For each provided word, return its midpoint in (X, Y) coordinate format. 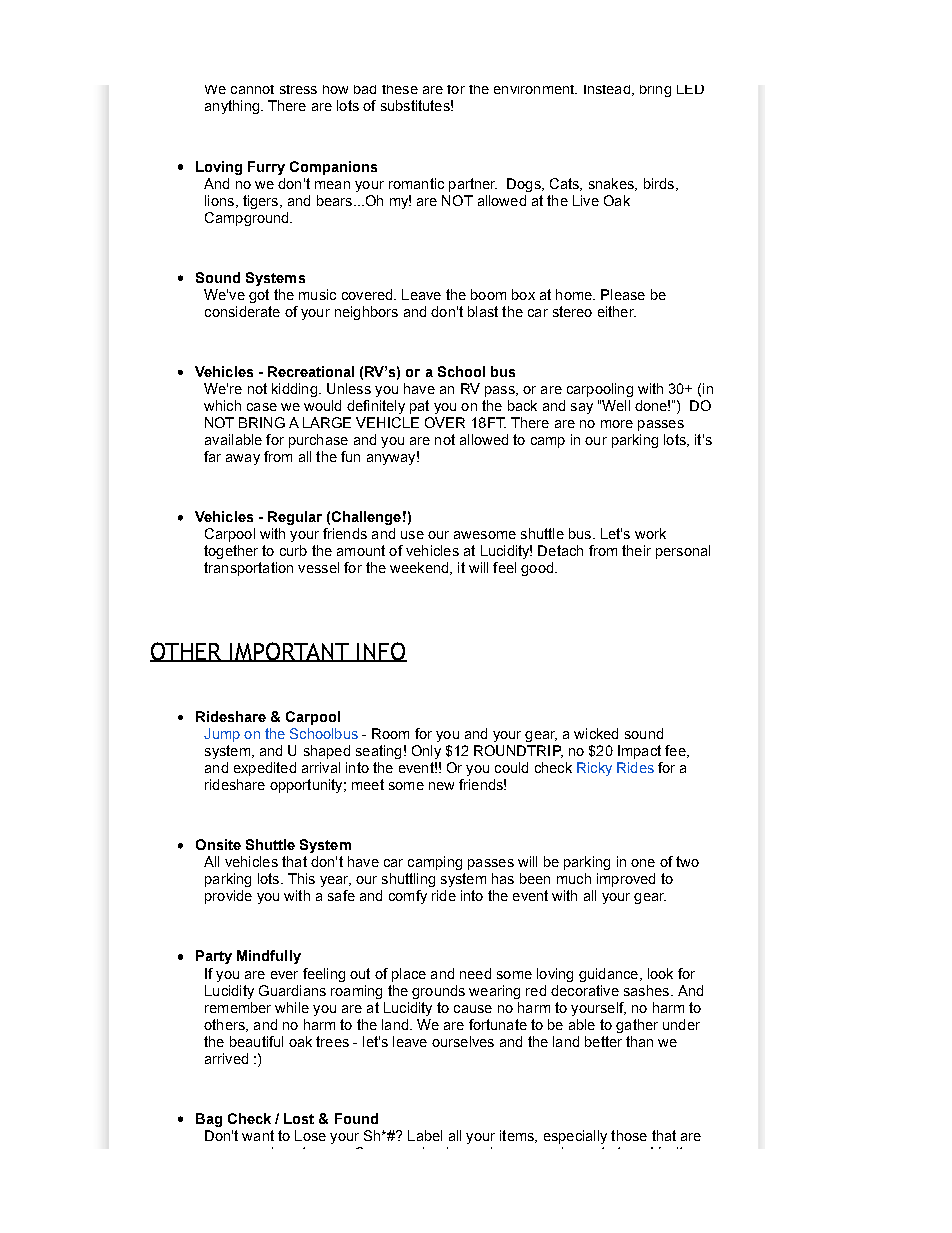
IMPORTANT (290, 652)
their (636, 550)
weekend (420, 568)
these (400, 89)
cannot (252, 89)
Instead (607, 89)
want (258, 1135)
